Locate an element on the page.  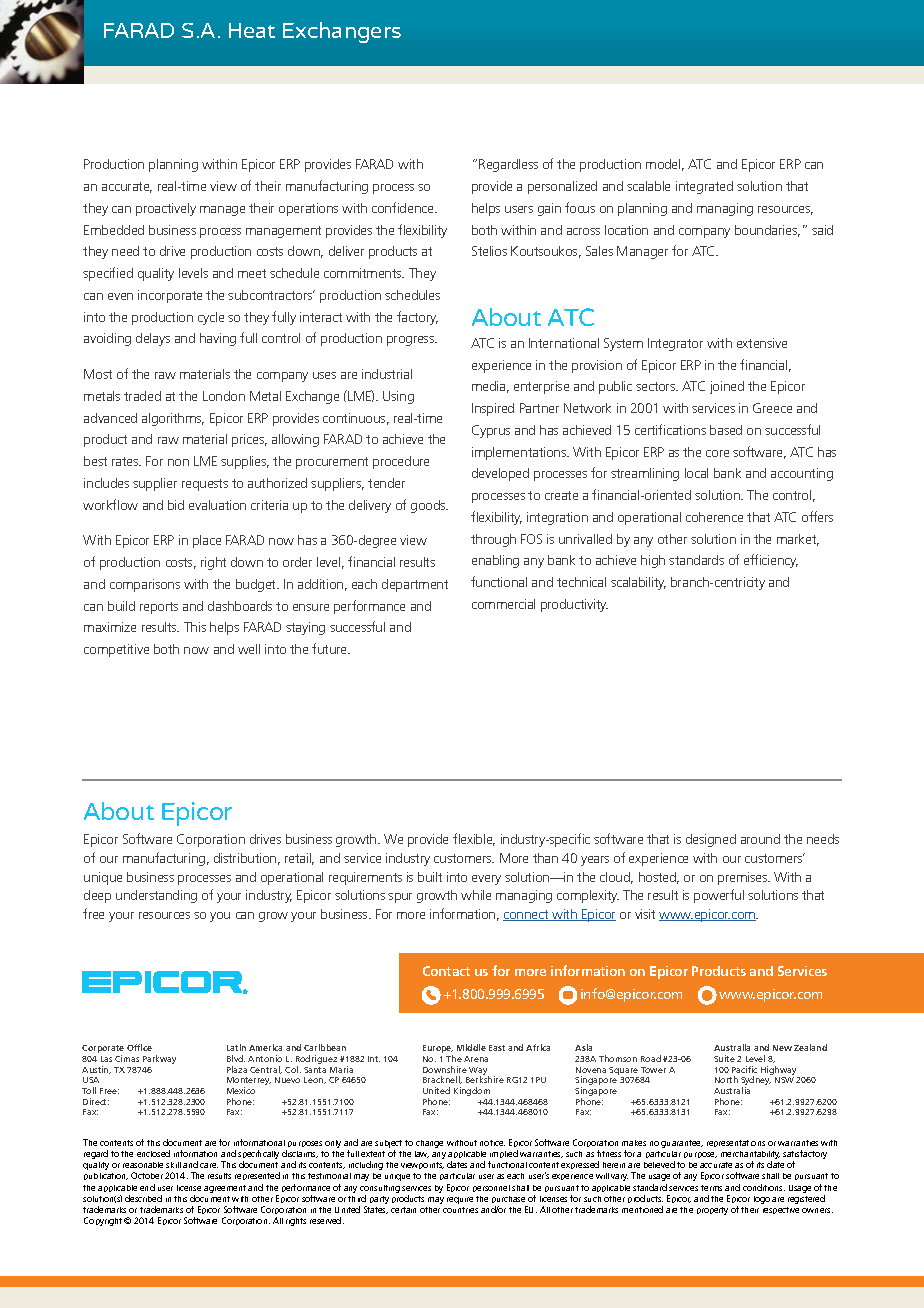
skill is located at coordinates (173, 1165).
